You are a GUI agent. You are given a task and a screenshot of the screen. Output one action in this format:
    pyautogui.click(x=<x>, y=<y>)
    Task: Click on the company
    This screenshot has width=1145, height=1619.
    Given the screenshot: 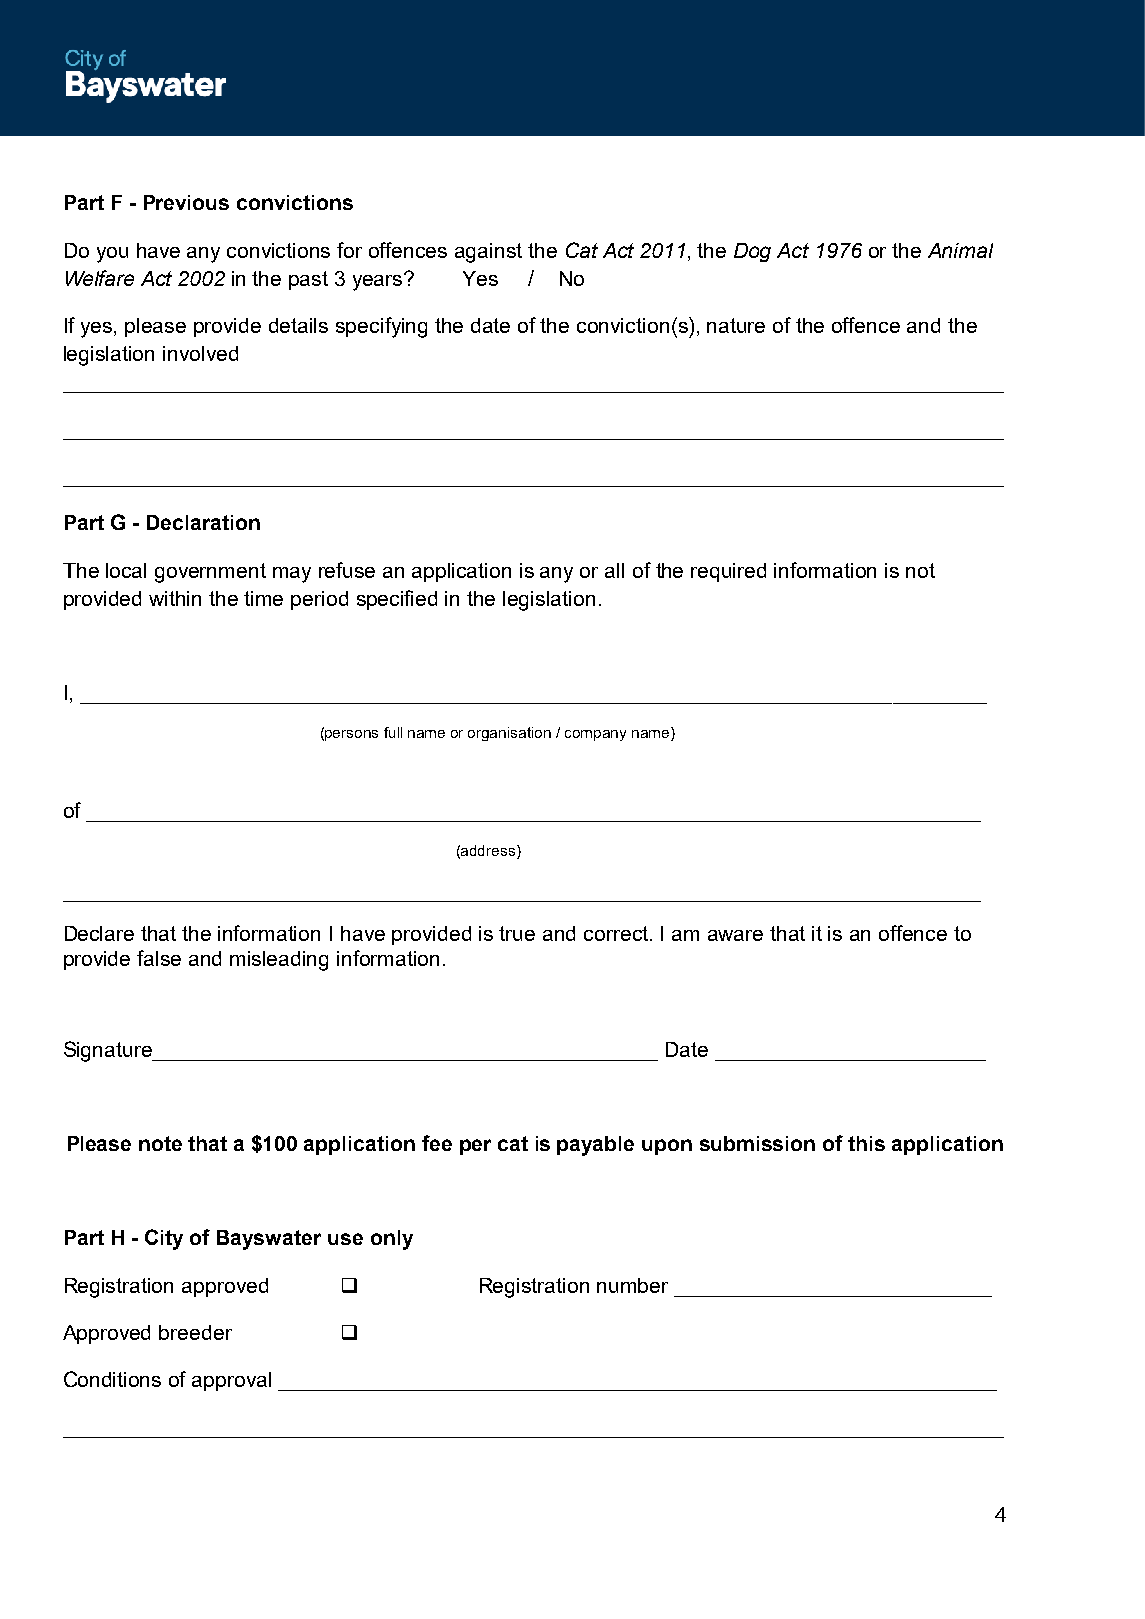 What is the action you would take?
    pyautogui.click(x=595, y=735)
